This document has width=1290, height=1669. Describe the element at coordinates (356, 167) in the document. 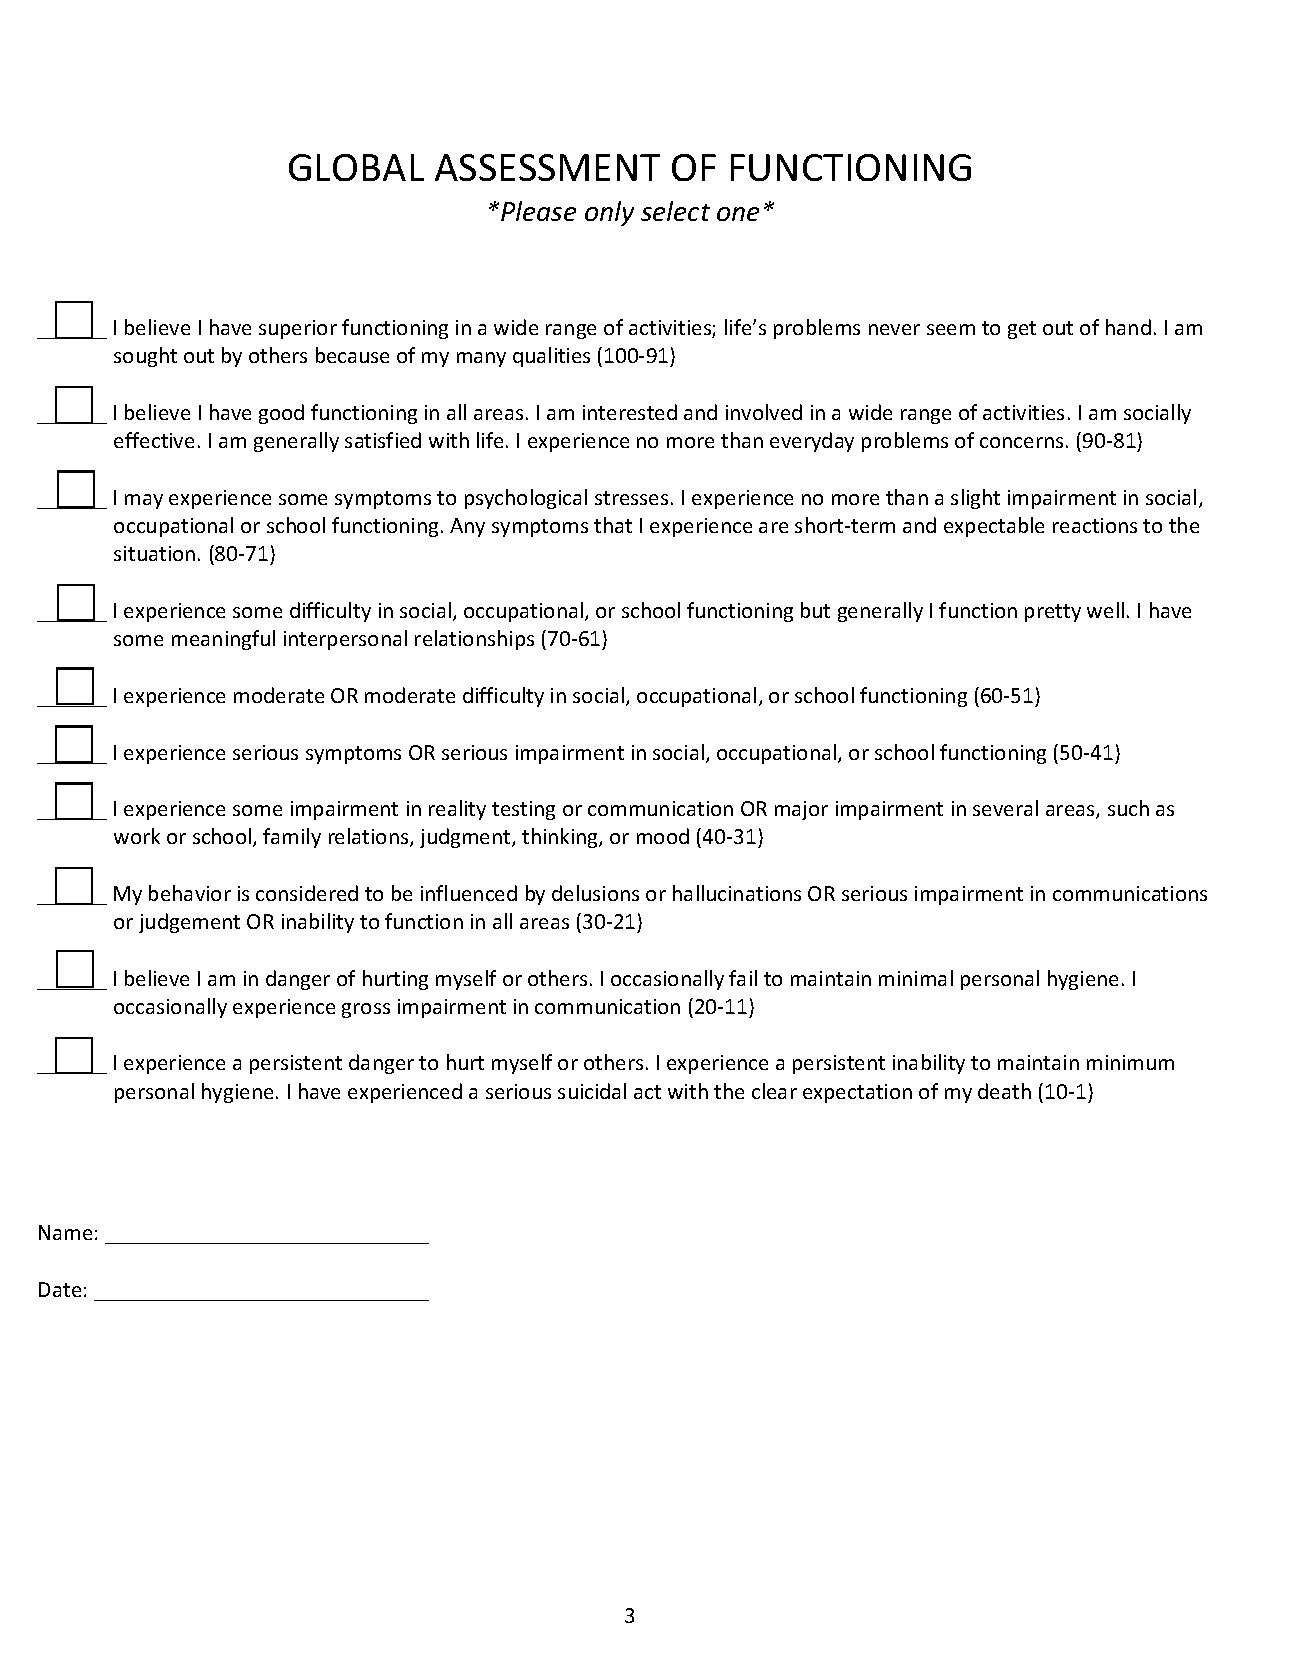

I see `GLOBAL` at that location.
